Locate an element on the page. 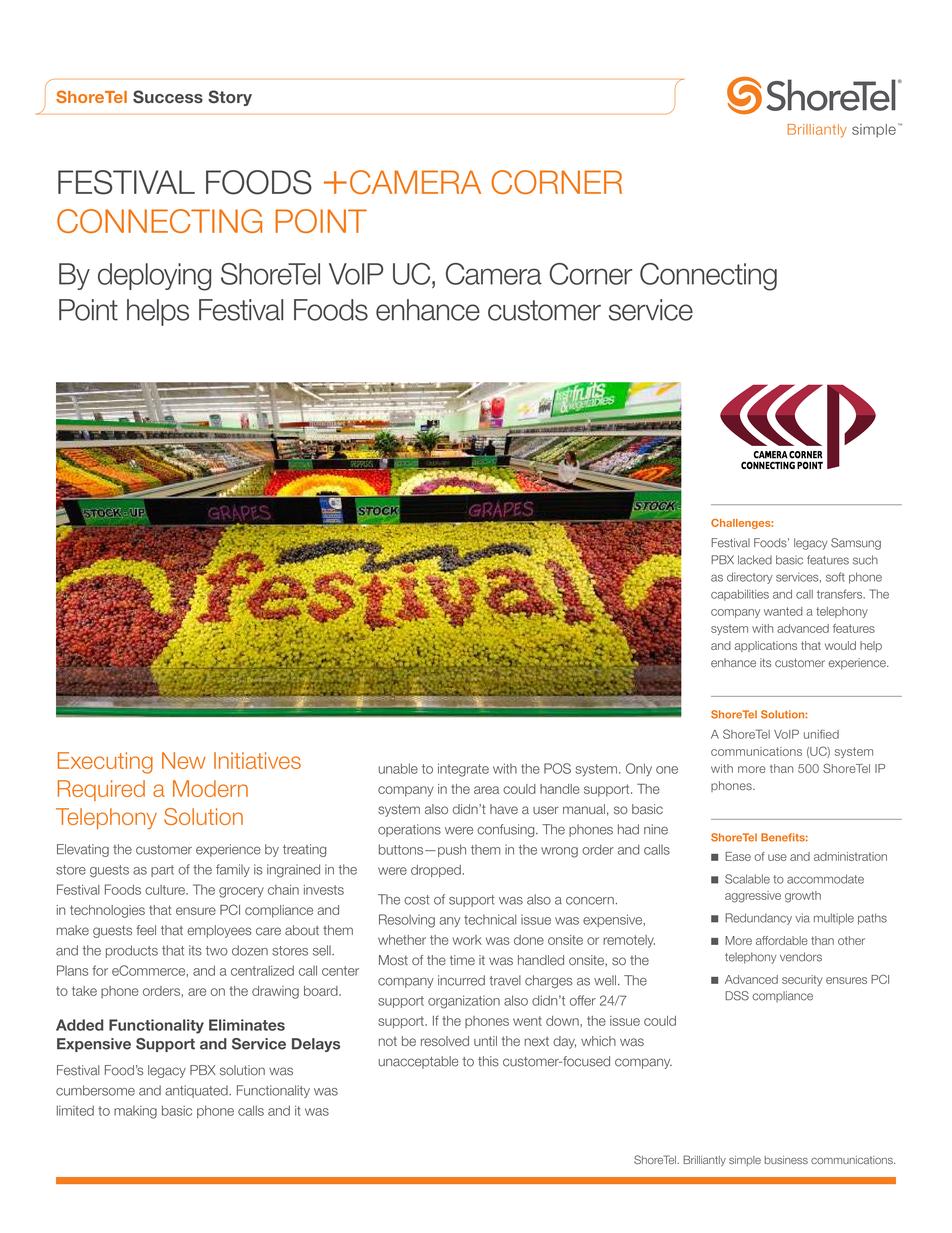 The height and width of the document is (1233, 952). Executing is located at coordinates (105, 763).
